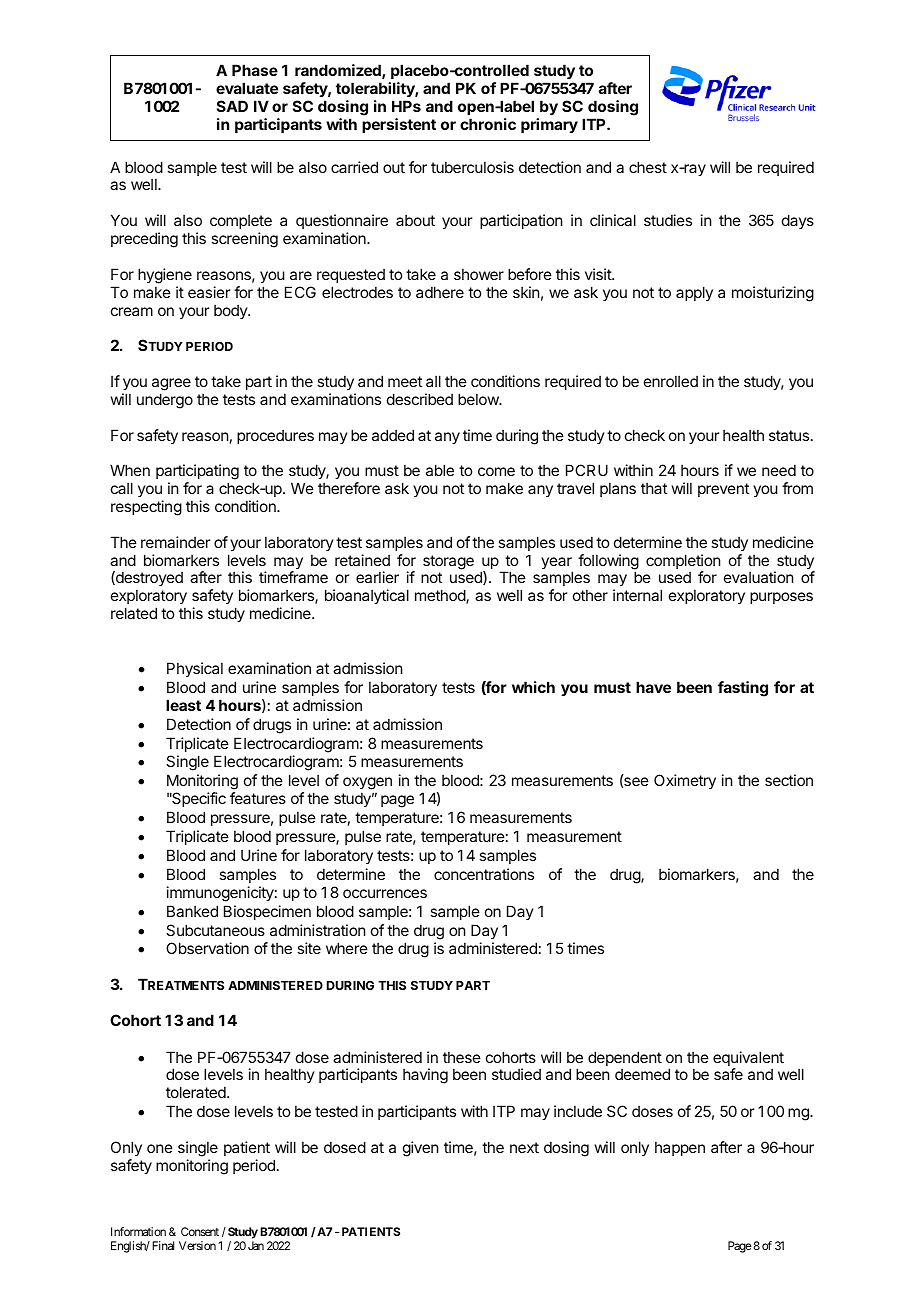 The height and width of the screenshot is (1308, 924). Describe the element at coordinates (748, 1060) in the screenshot. I see `equivalent` at that location.
